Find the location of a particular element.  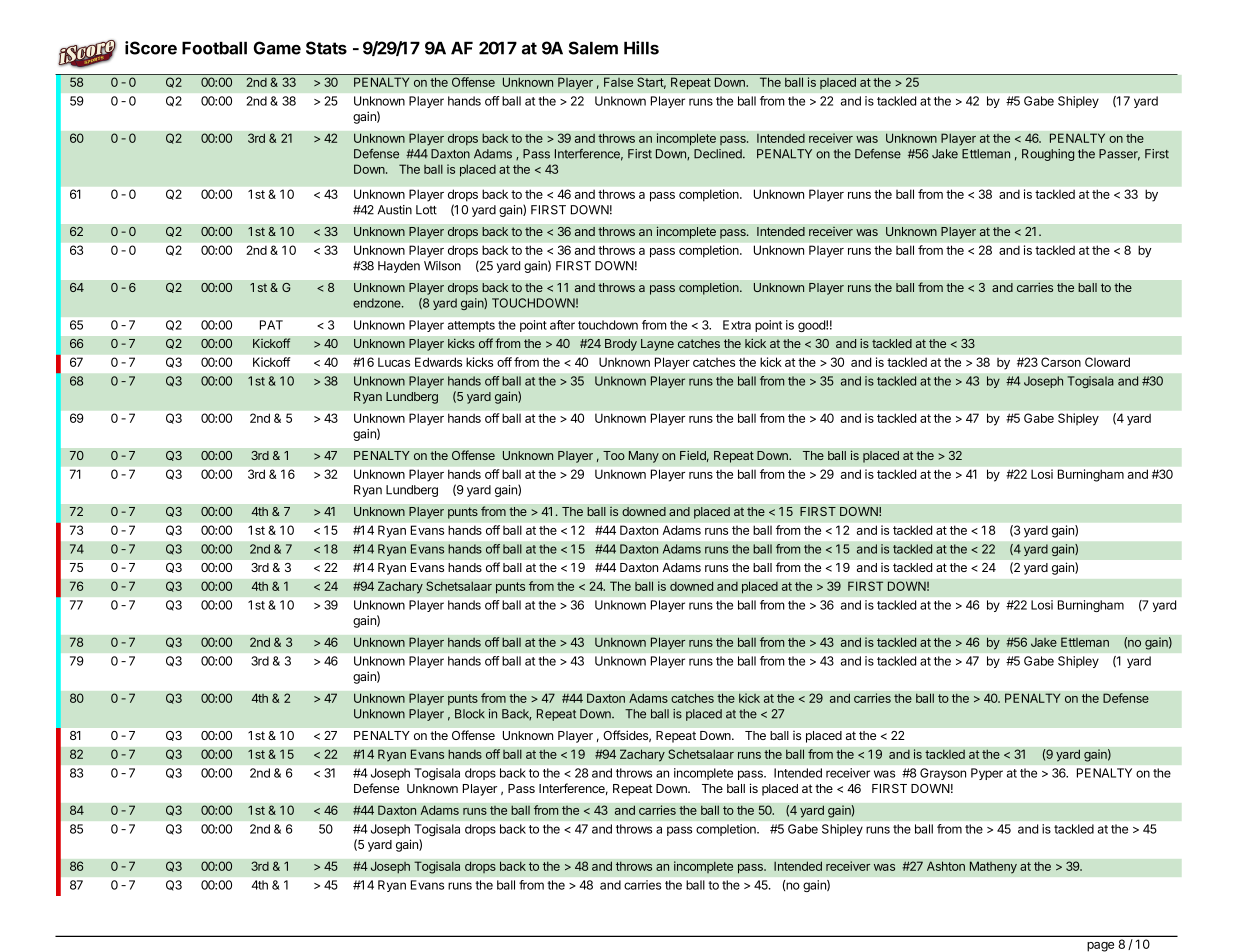

Carson is located at coordinates (1061, 362).
